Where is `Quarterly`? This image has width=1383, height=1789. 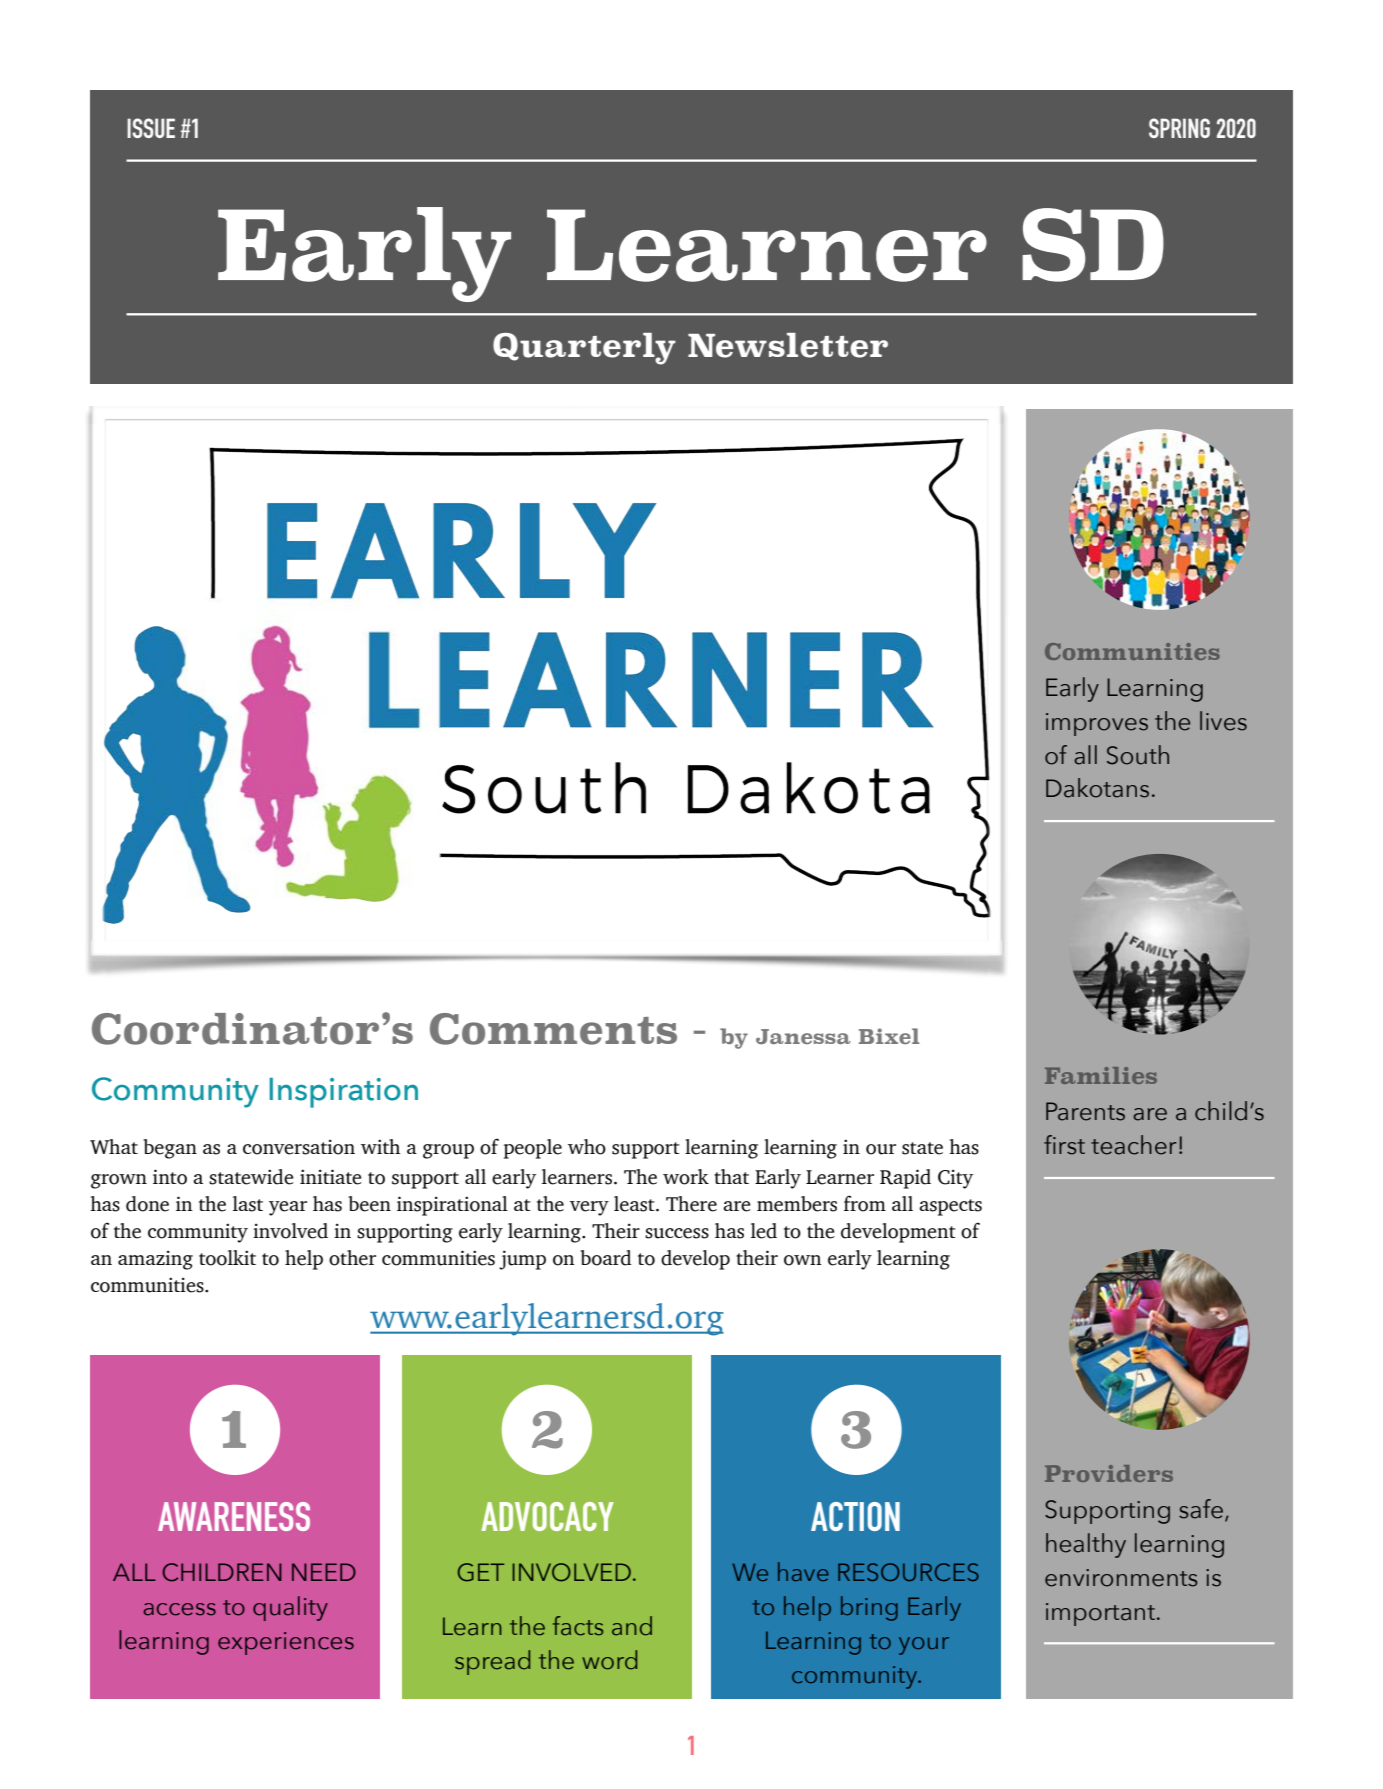
Quarterly is located at coordinates (584, 349).
